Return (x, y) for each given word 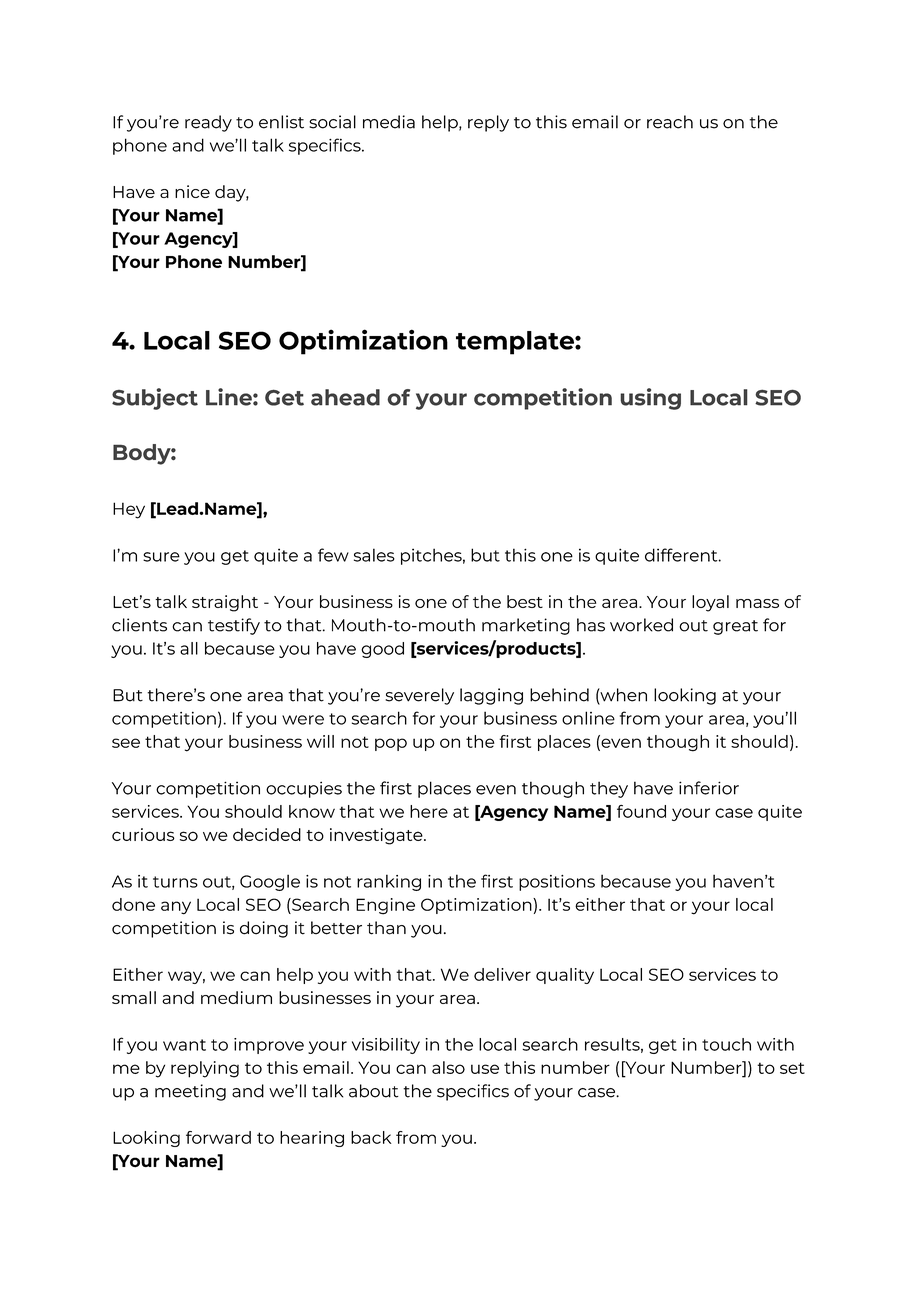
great (735, 627)
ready (208, 123)
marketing (526, 626)
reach (670, 122)
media (389, 122)
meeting (190, 1092)
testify (234, 626)
